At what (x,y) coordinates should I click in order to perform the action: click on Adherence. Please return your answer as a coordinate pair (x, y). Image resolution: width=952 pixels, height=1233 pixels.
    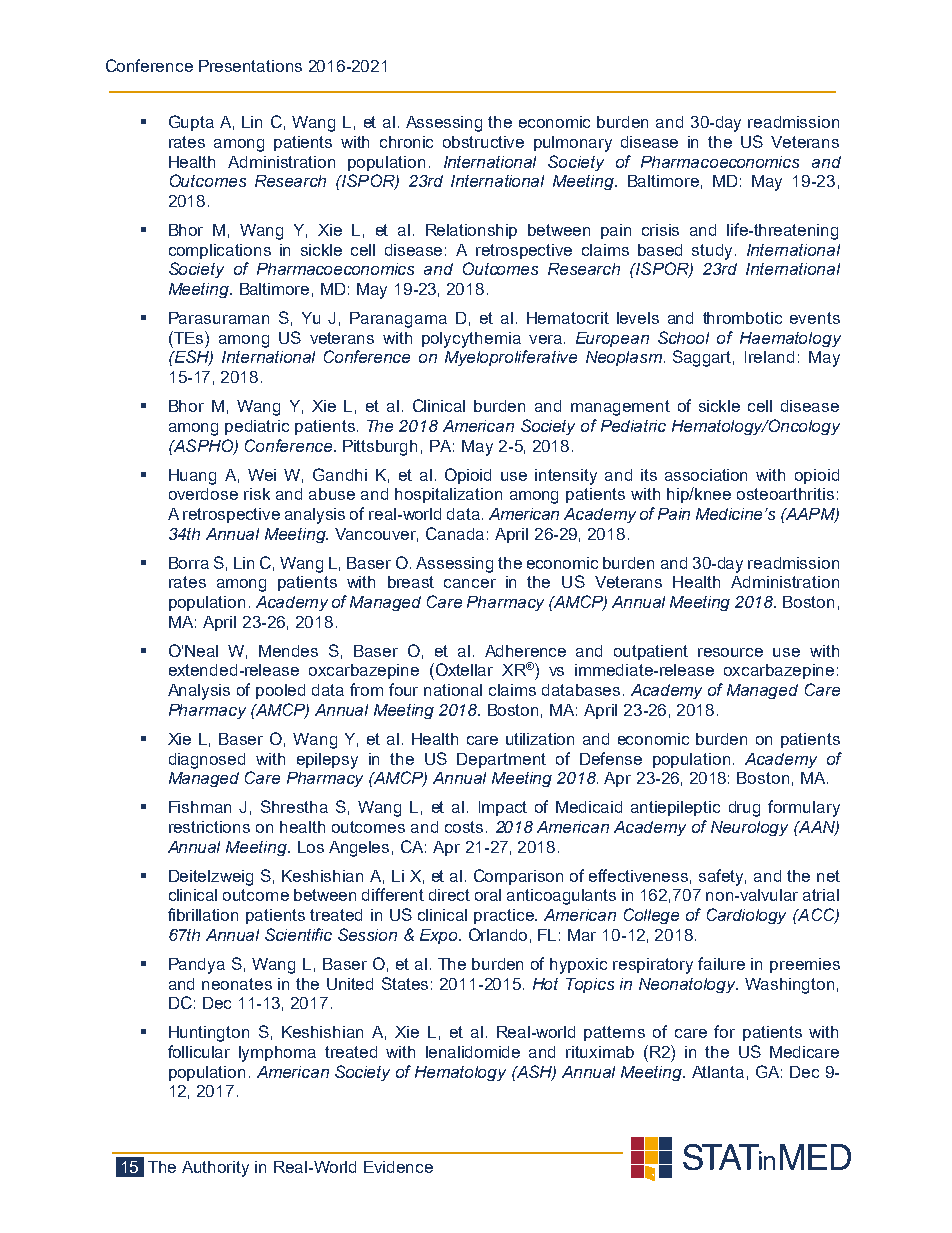
    Looking at the image, I should click on (525, 651).
